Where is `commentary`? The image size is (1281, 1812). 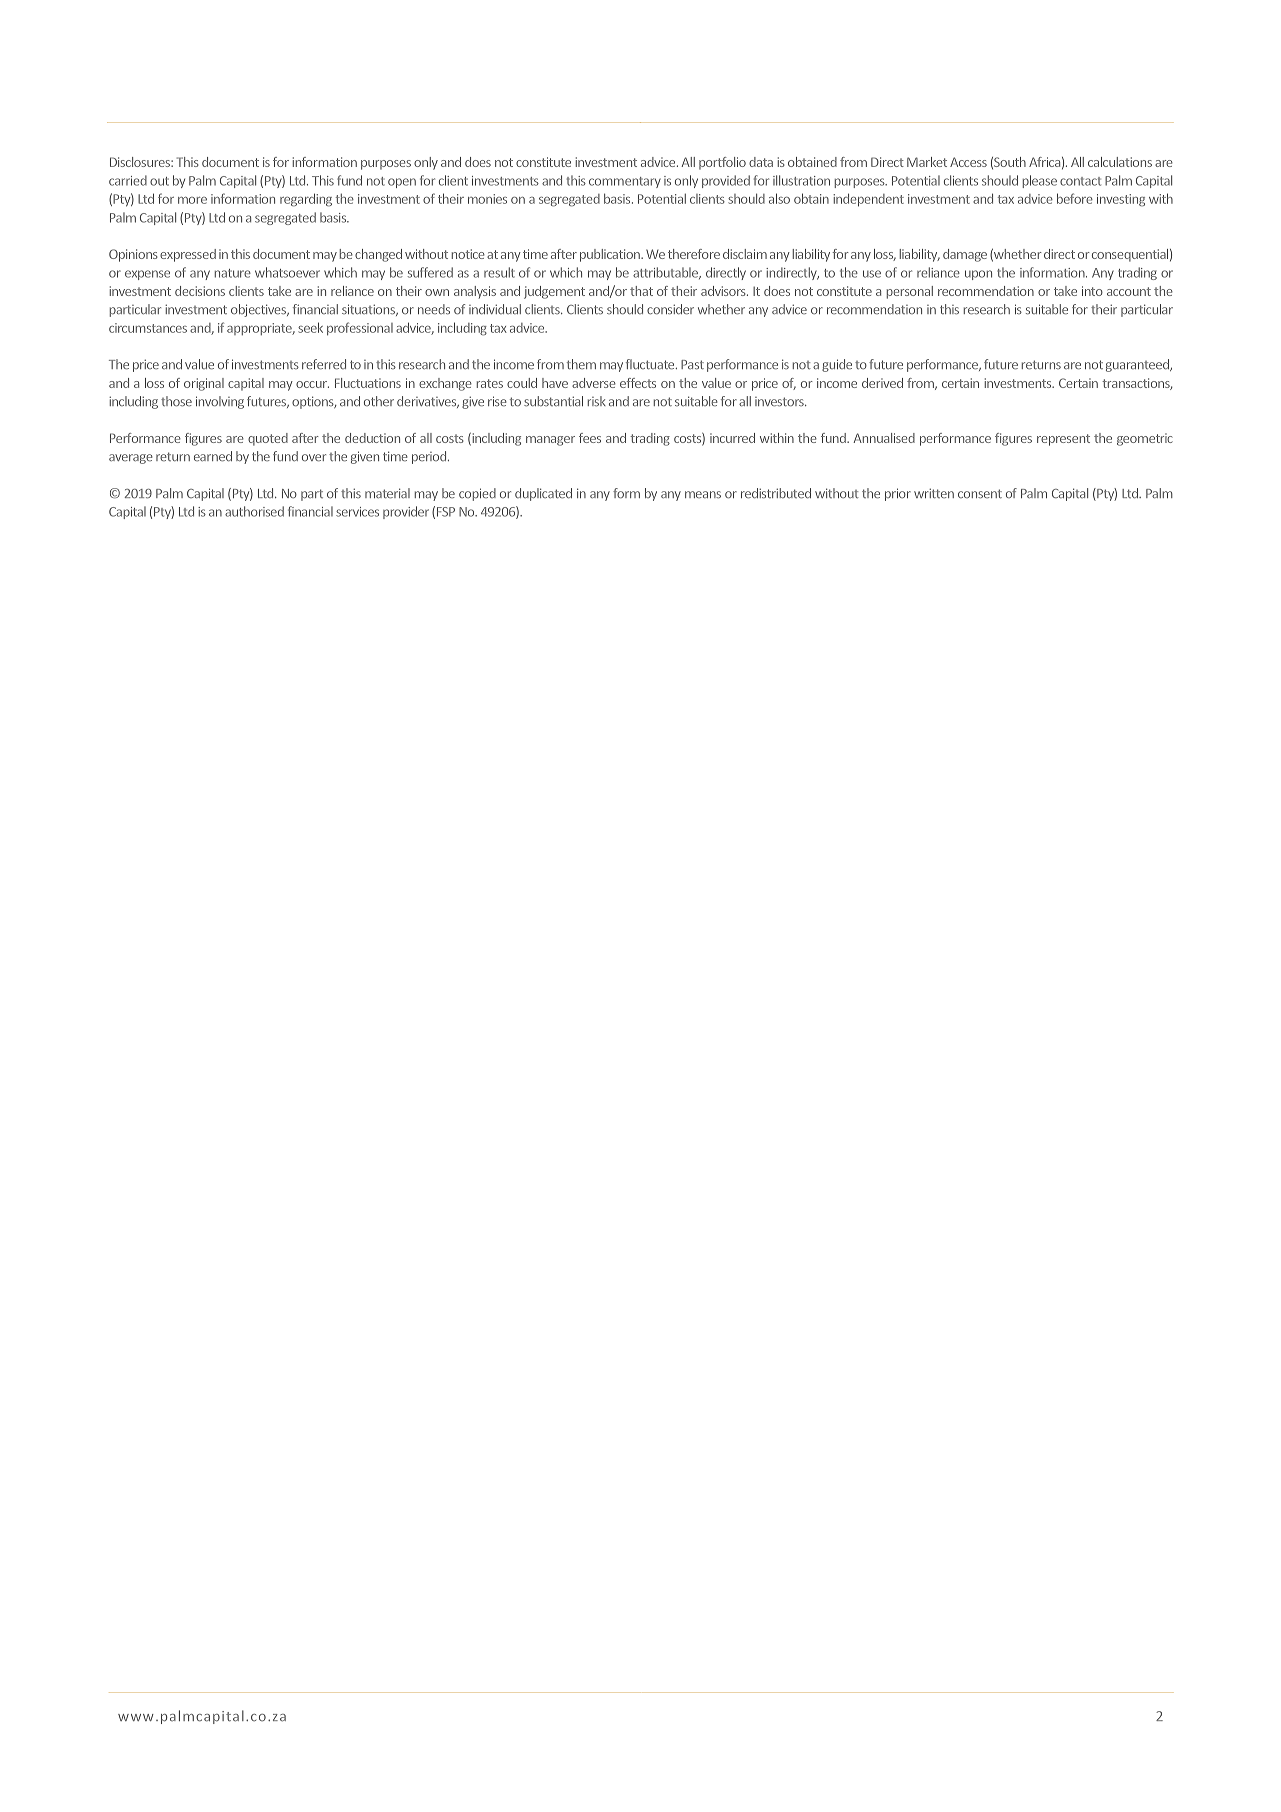 commentary is located at coordinates (625, 182).
